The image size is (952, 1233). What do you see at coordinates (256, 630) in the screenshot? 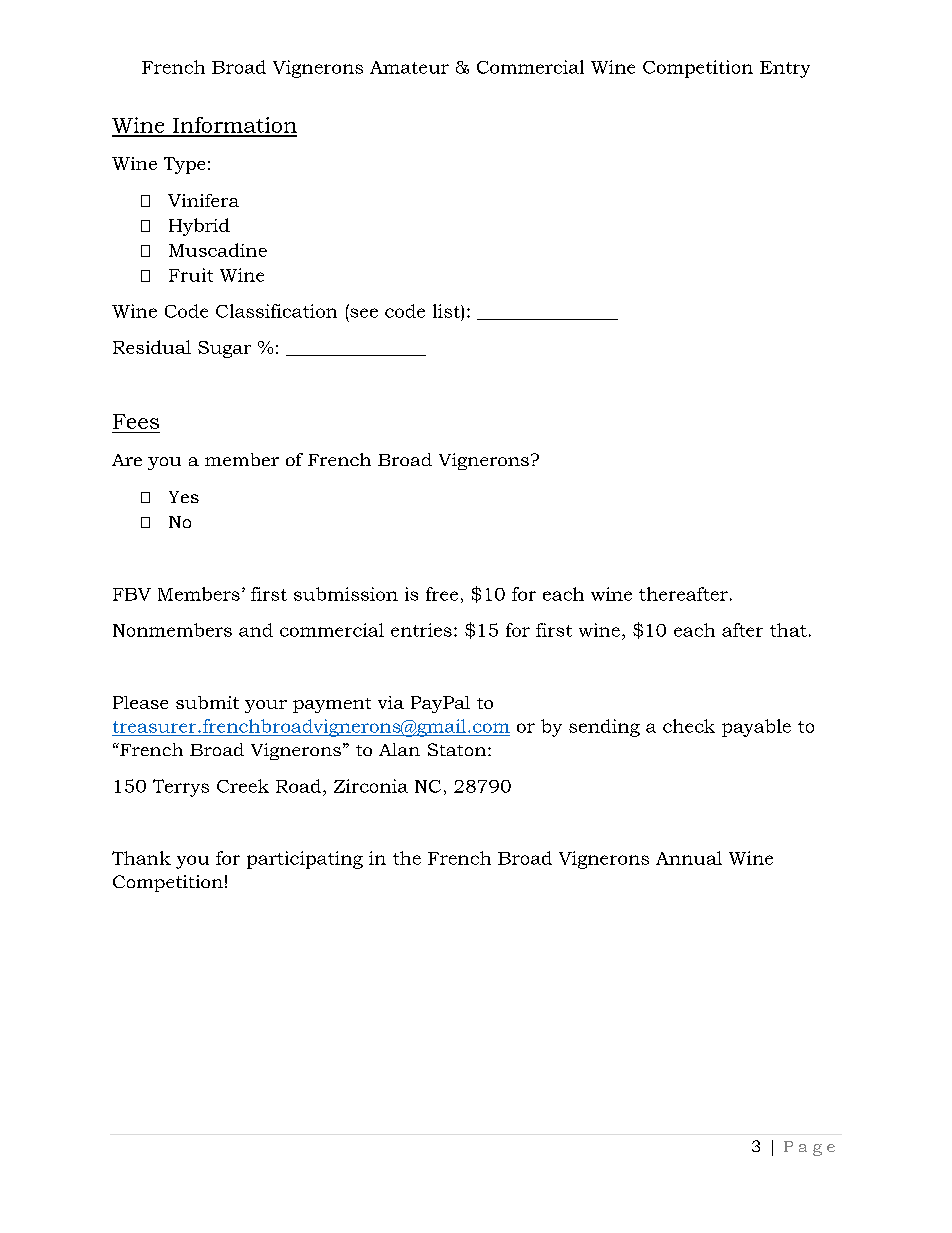
I see `and` at bounding box center [256, 630].
